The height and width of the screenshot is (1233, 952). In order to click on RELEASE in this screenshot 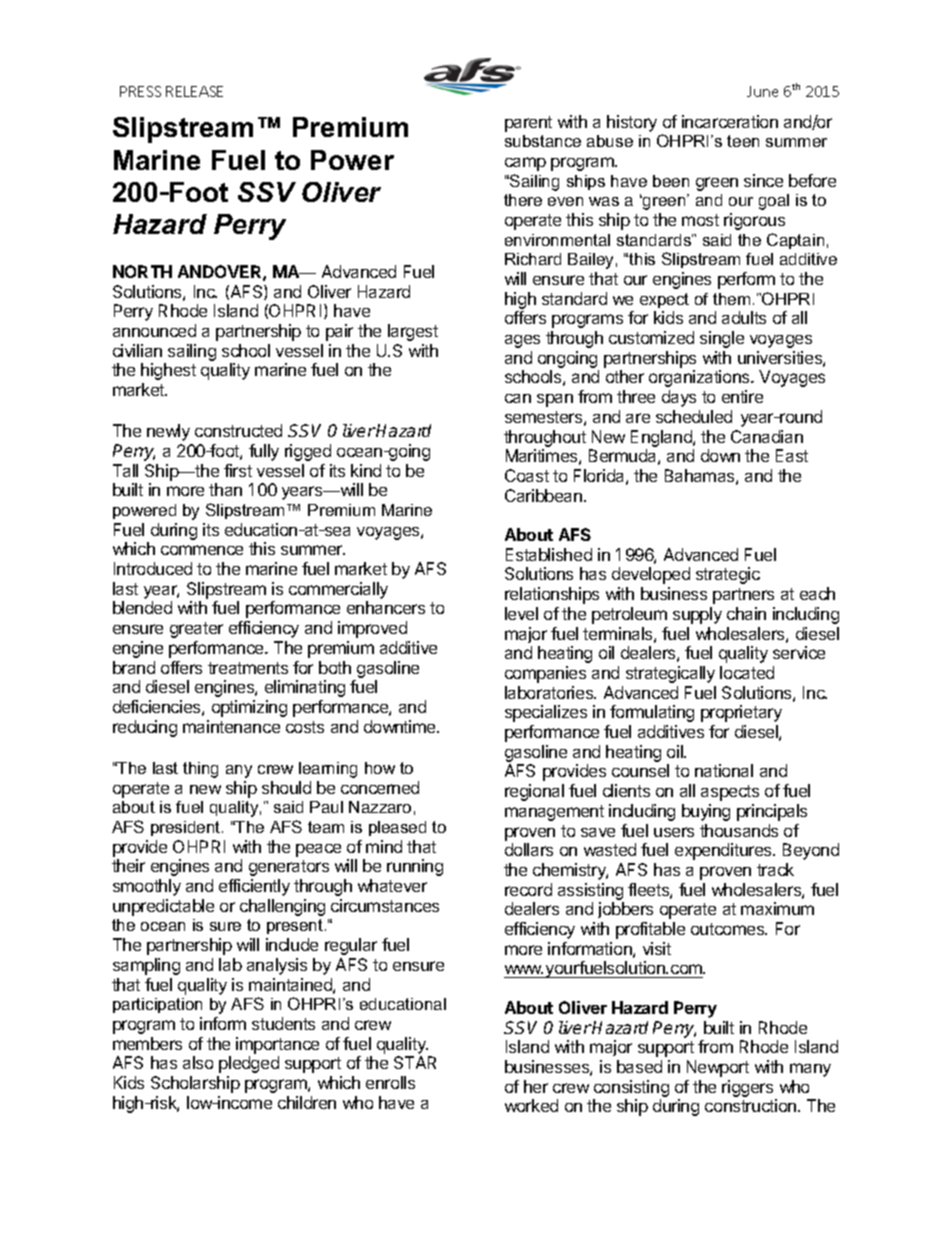, I will do `click(194, 91)`.
